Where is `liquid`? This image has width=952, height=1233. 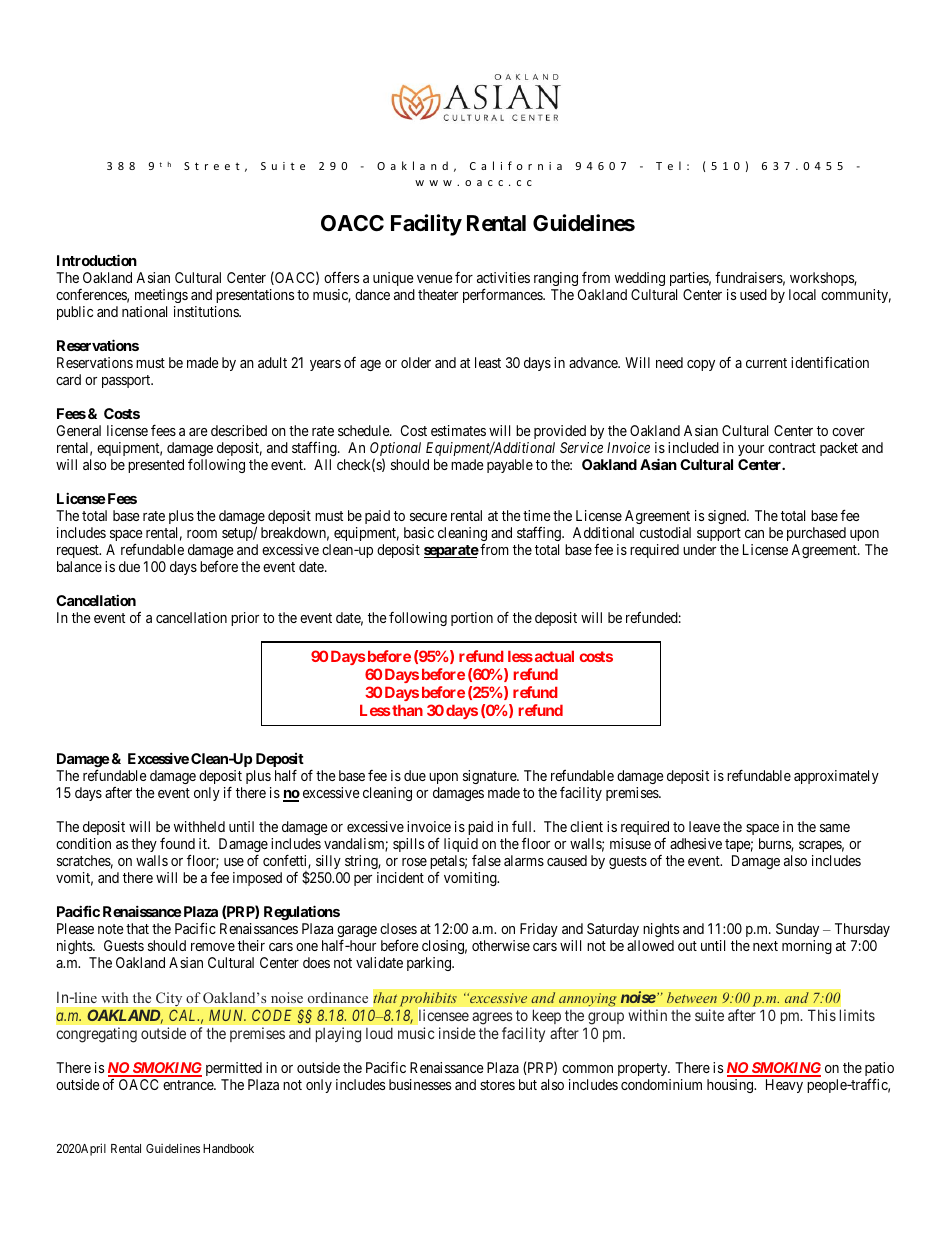
liquid is located at coordinates (461, 846).
